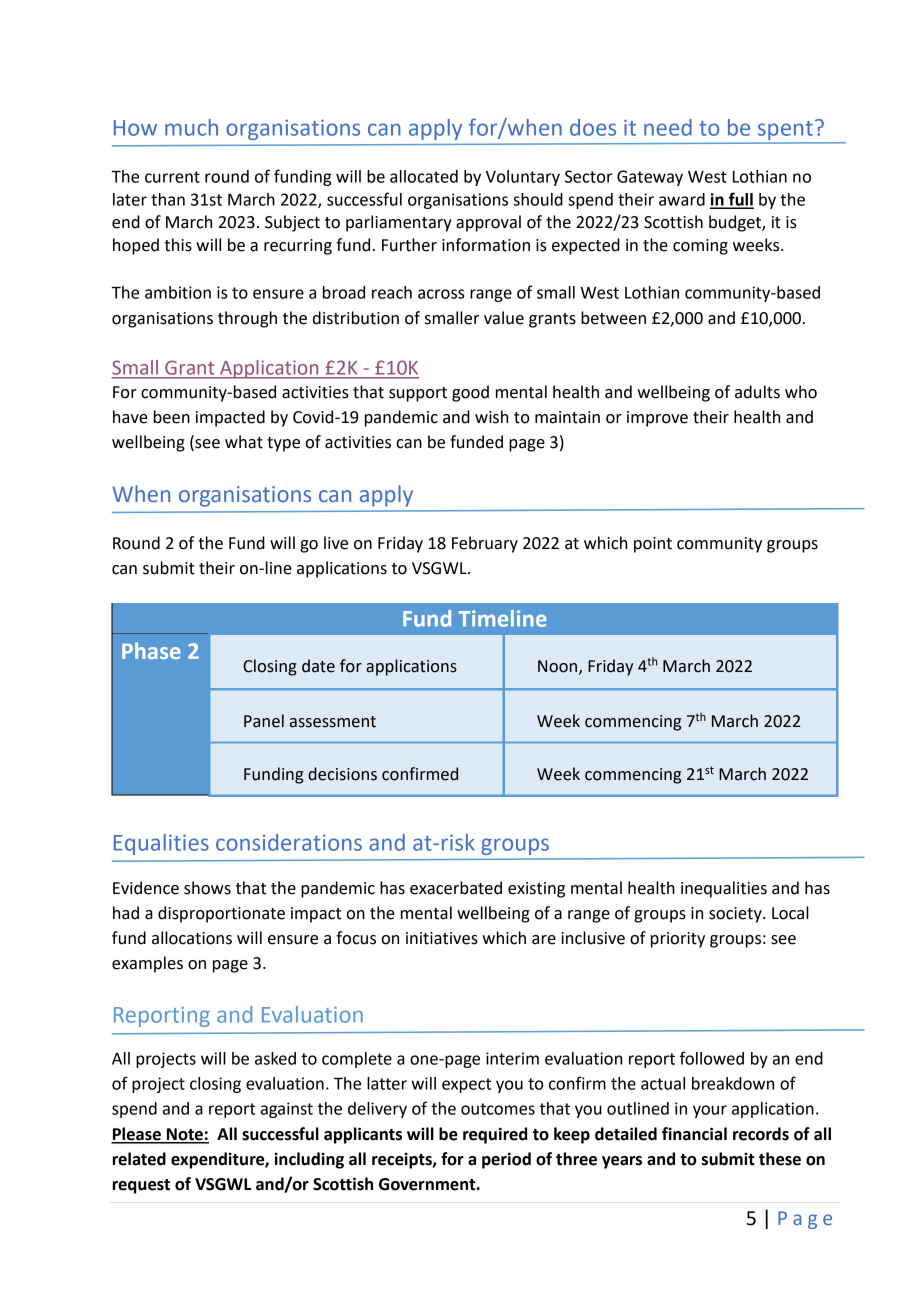 This screenshot has height=1308, width=924. Describe the element at coordinates (172, 177) in the screenshot. I see `current` at that location.
